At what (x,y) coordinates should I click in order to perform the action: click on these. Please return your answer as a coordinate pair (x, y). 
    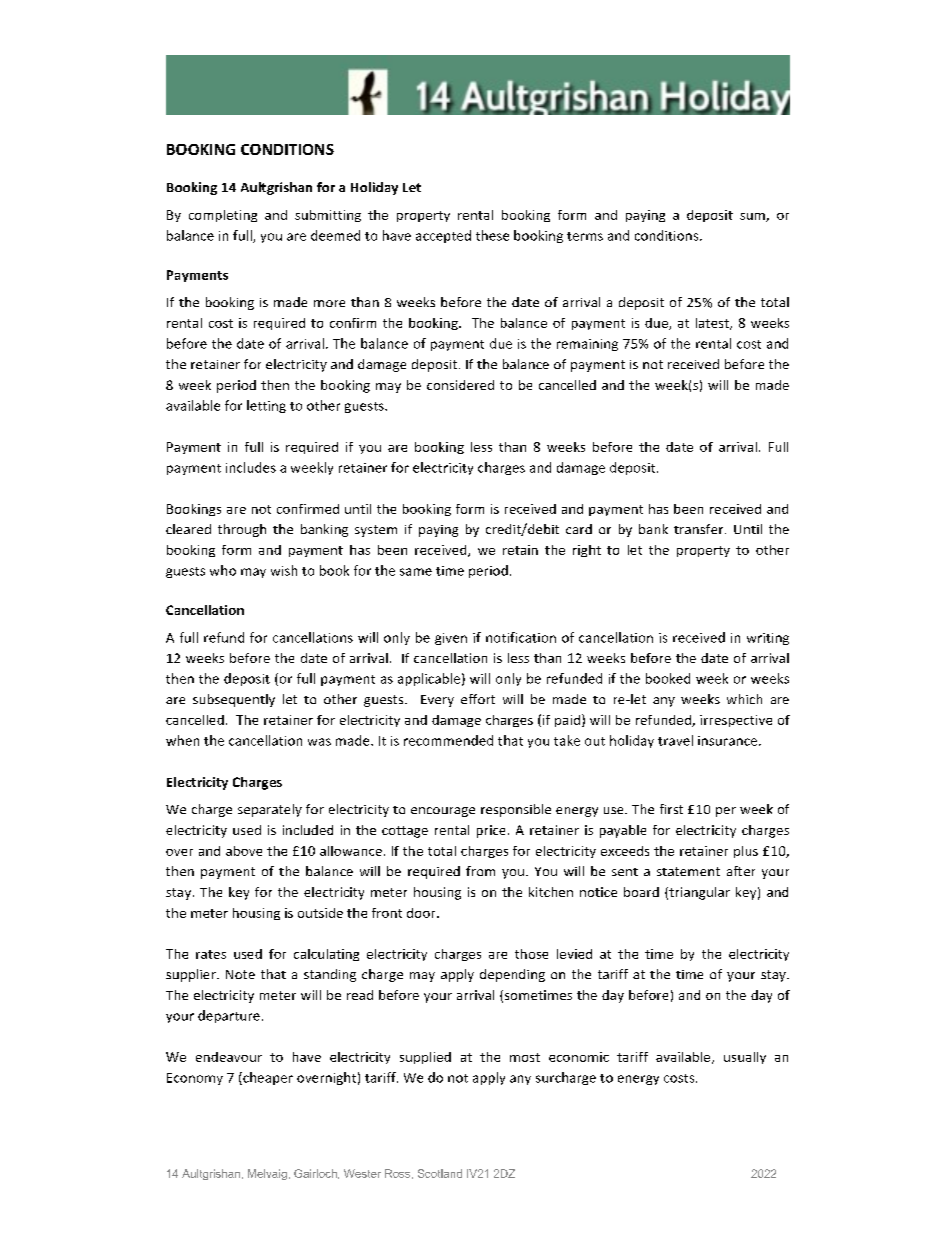
    Looking at the image, I should click on (492, 235).
